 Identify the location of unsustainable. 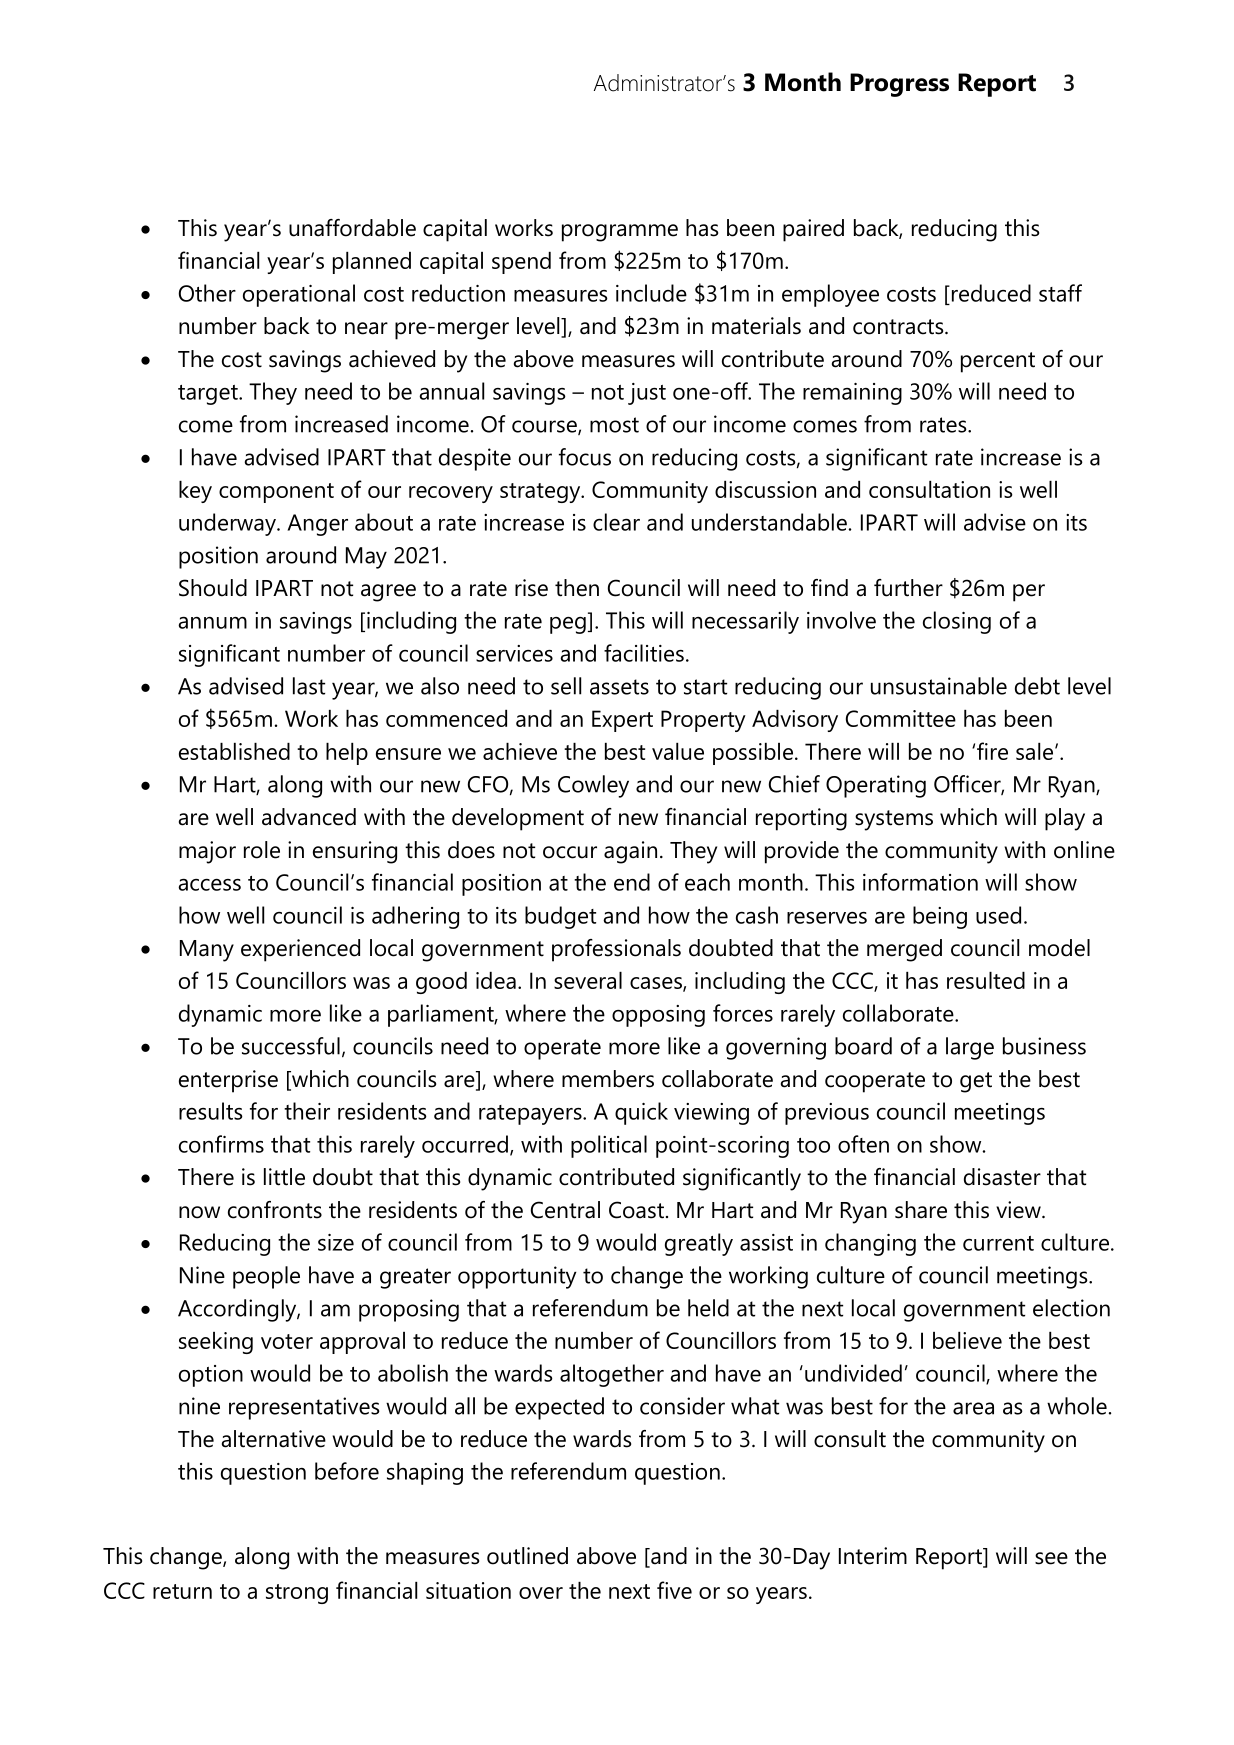
(939, 686).
